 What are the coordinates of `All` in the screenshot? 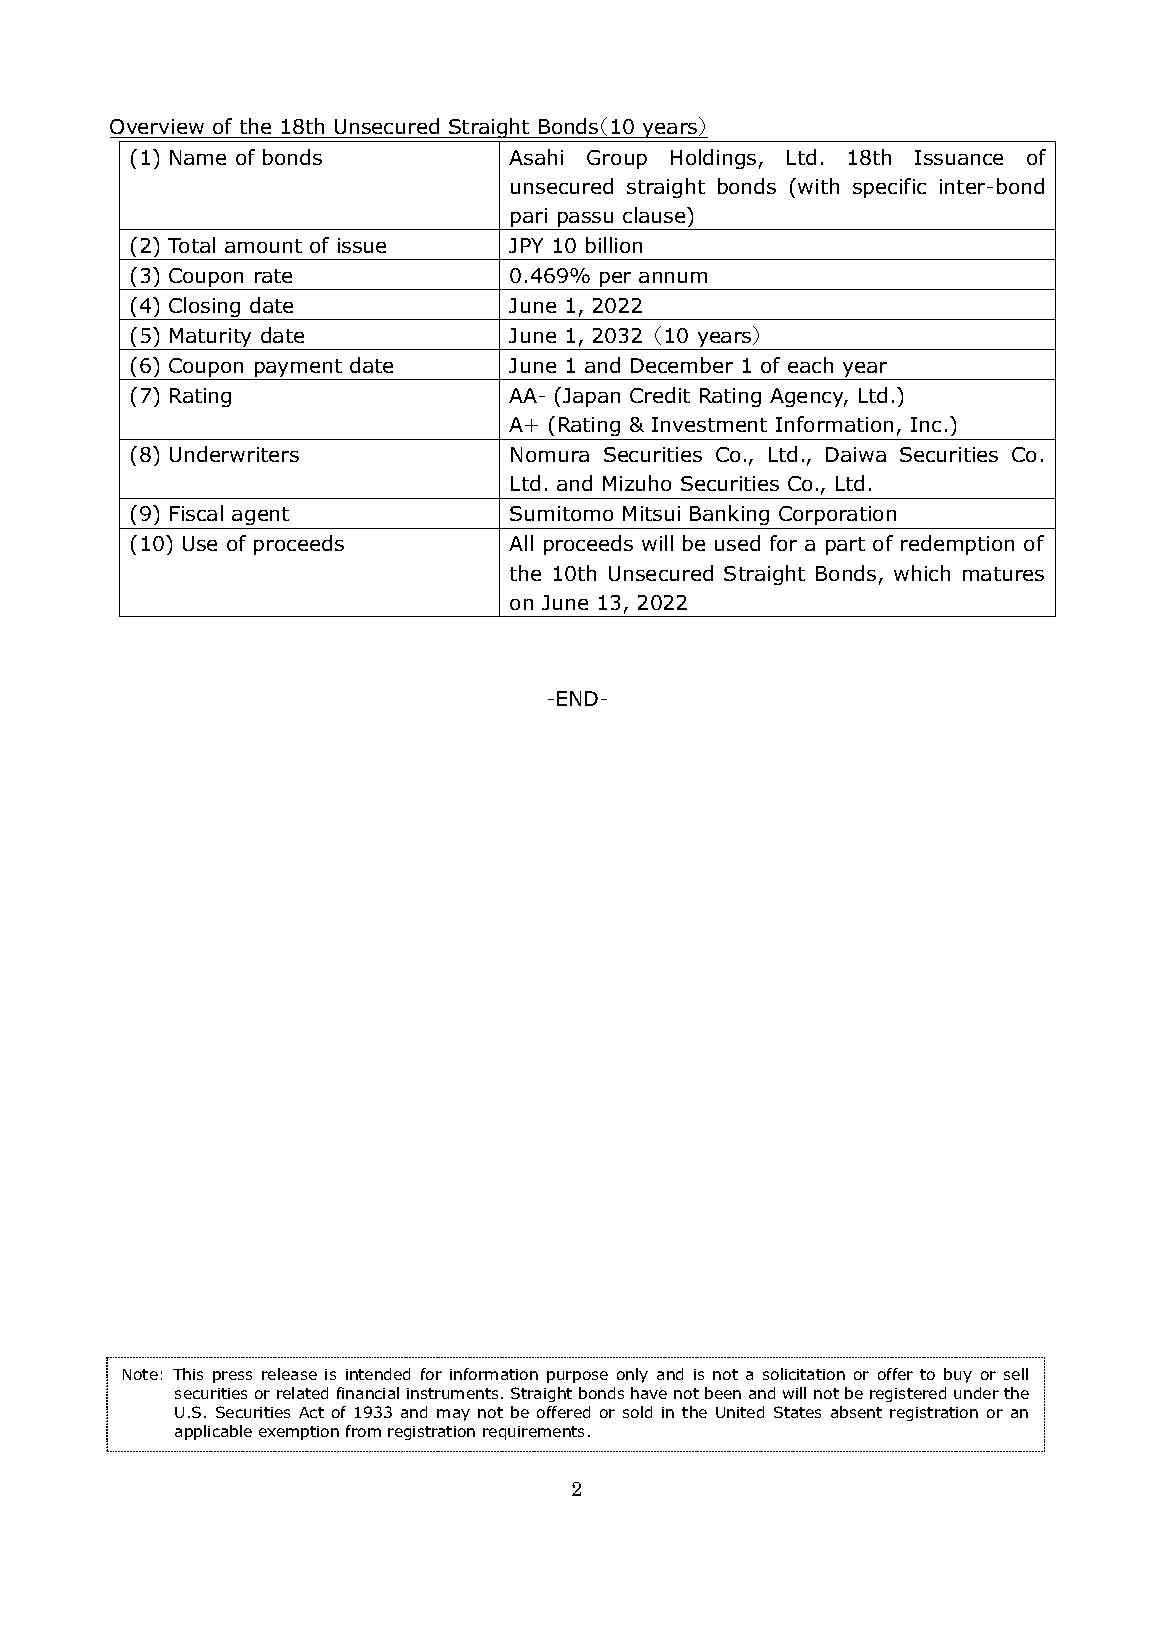 It's located at (521, 543).
